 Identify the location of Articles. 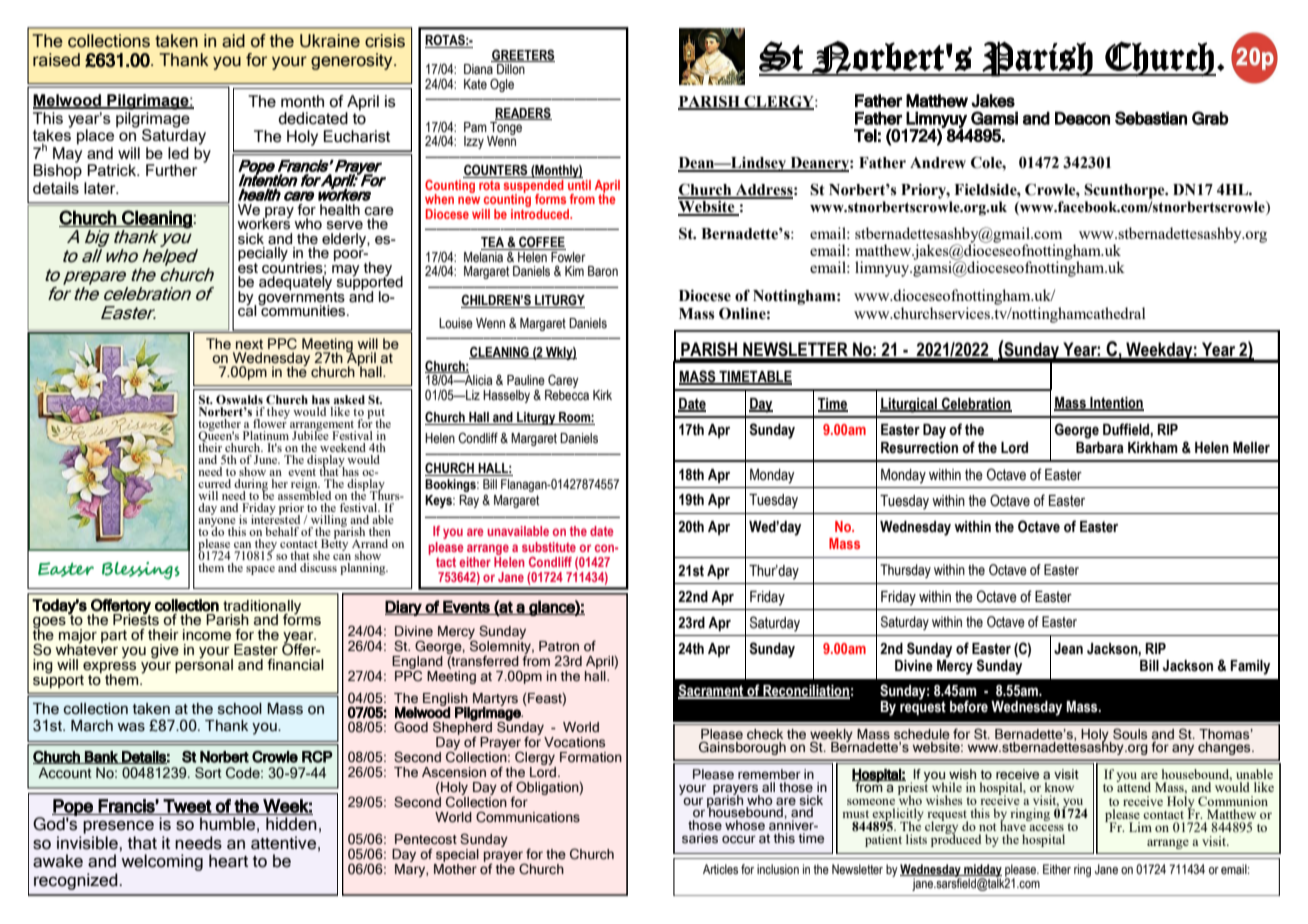
(720, 869).
